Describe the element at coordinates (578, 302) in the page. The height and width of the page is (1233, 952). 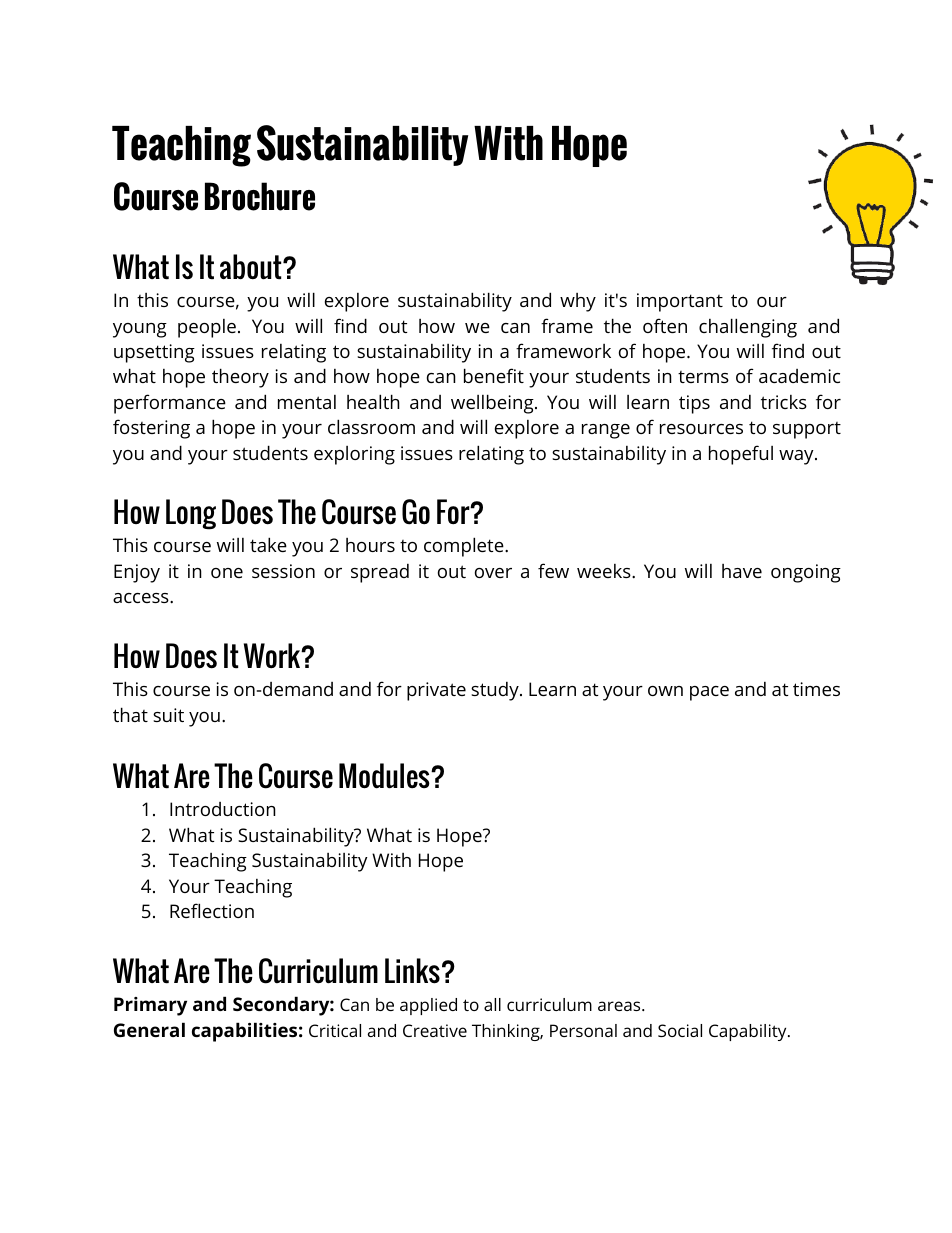
I see `why` at that location.
